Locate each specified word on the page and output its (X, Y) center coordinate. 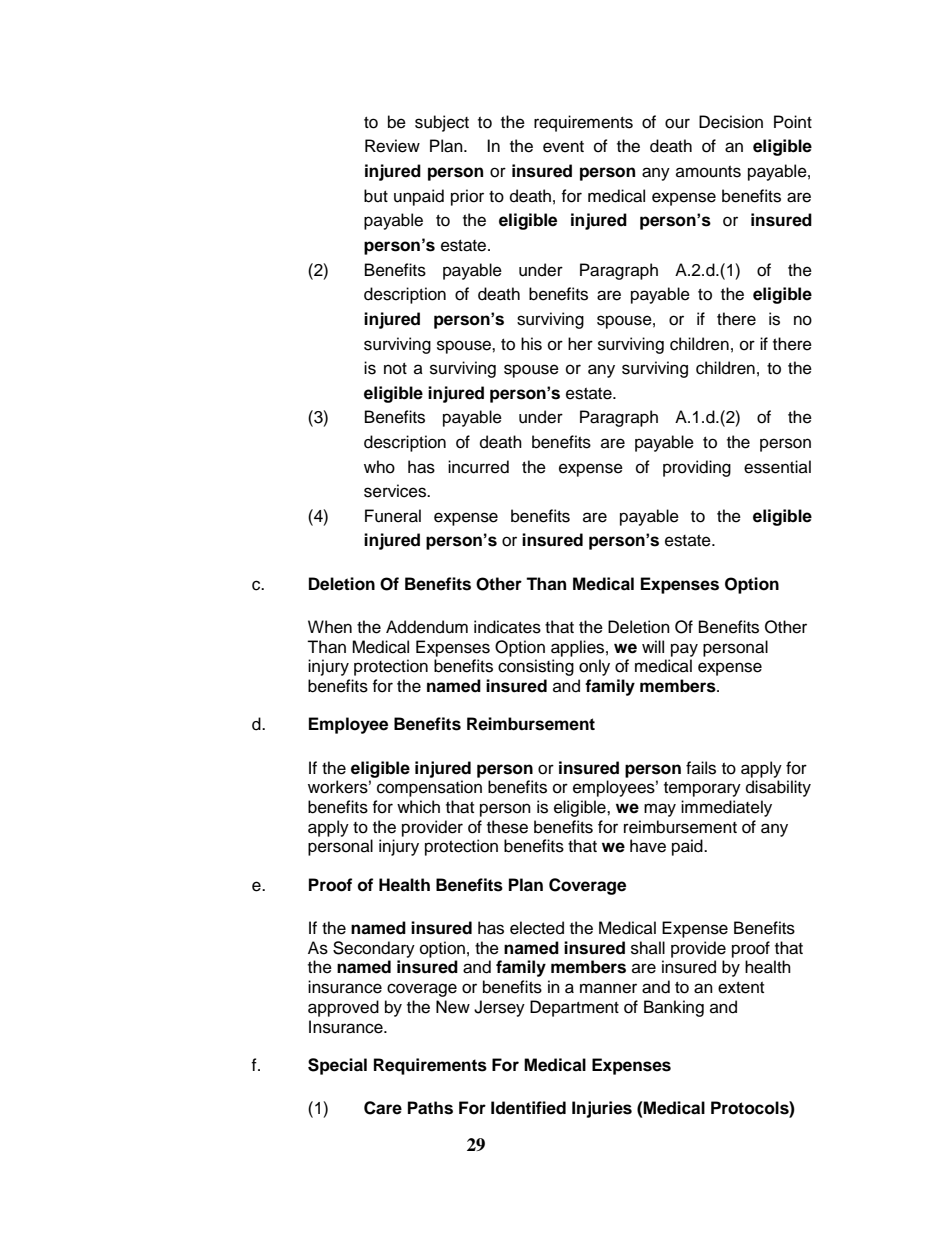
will (653, 646)
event (563, 147)
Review (392, 146)
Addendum (427, 627)
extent (741, 988)
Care (383, 1108)
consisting (536, 667)
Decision (731, 122)
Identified (528, 1108)
